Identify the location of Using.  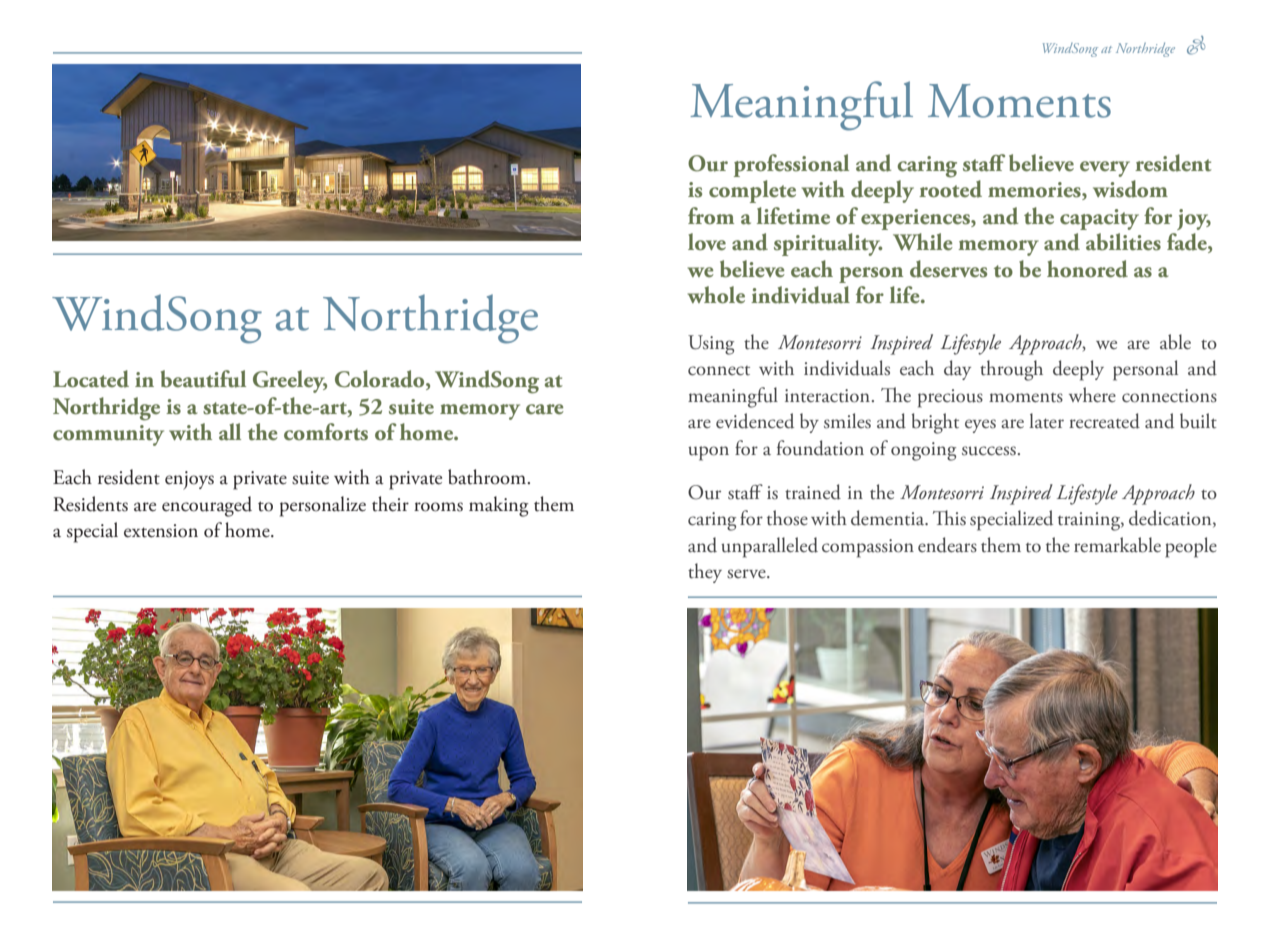
(711, 345).
